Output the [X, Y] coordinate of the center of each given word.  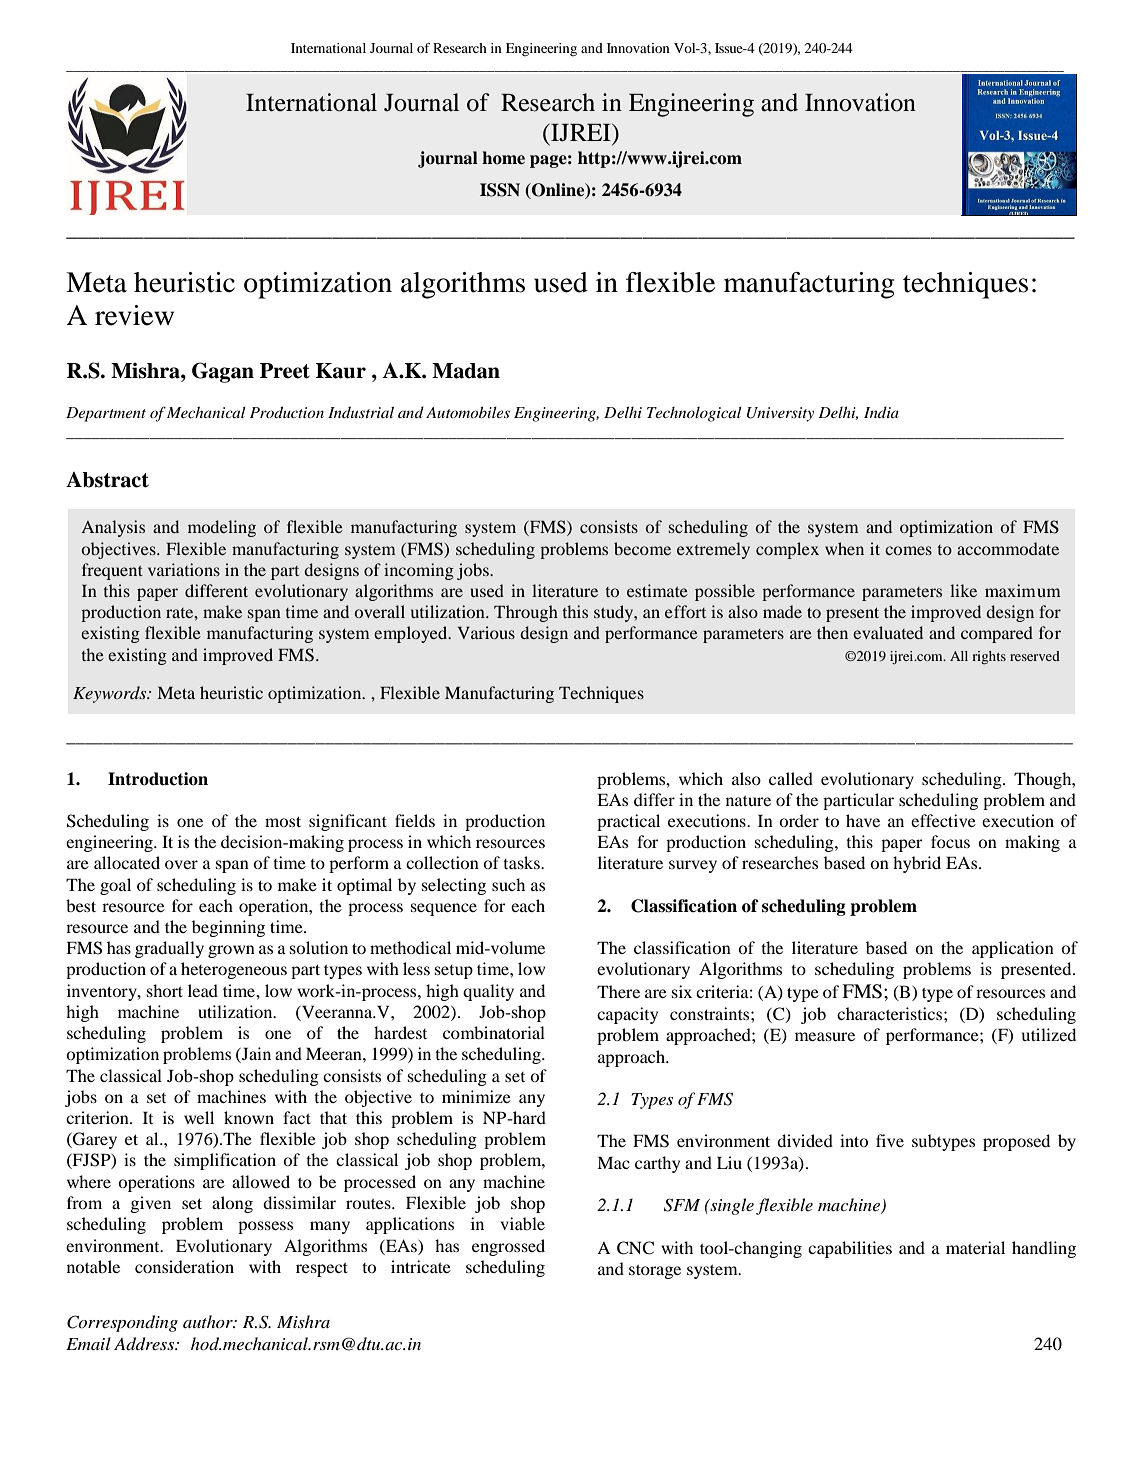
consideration [184, 1266]
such [508, 884]
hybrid [917, 864]
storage [655, 1272]
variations [184, 569]
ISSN [500, 190]
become [642, 548]
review [134, 315]
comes [908, 550]
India [881, 412]
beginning [228, 928]
